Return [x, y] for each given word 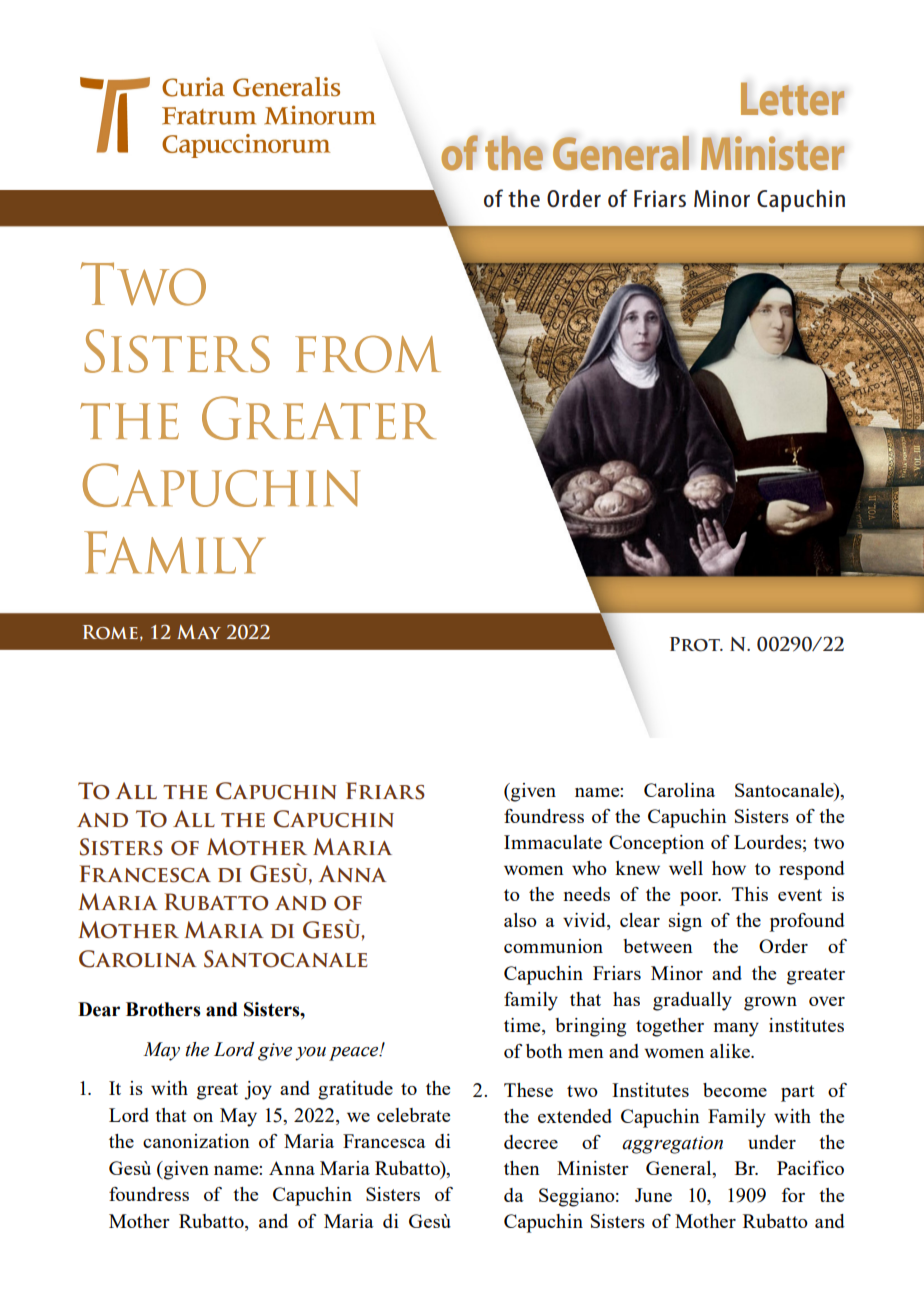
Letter [793, 99]
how [729, 868]
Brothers [163, 1009]
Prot [696, 644]
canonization [196, 1141]
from [368, 354]
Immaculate [553, 842]
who [589, 868]
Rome [110, 632]
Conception [656, 844]
